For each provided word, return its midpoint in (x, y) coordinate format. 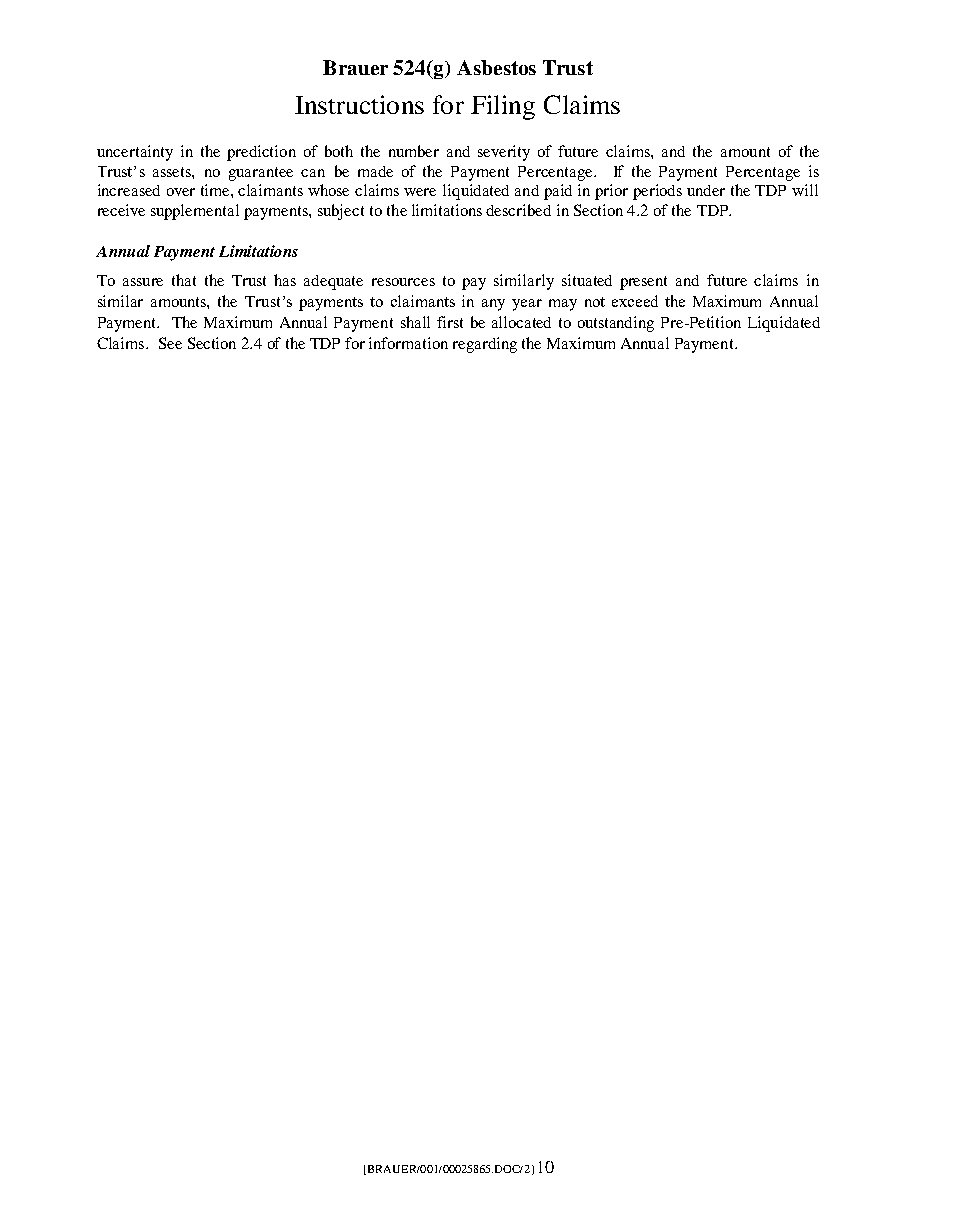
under (706, 190)
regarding (485, 345)
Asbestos (496, 67)
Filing (503, 107)
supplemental (195, 212)
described (518, 210)
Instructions (359, 104)
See (170, 343)
